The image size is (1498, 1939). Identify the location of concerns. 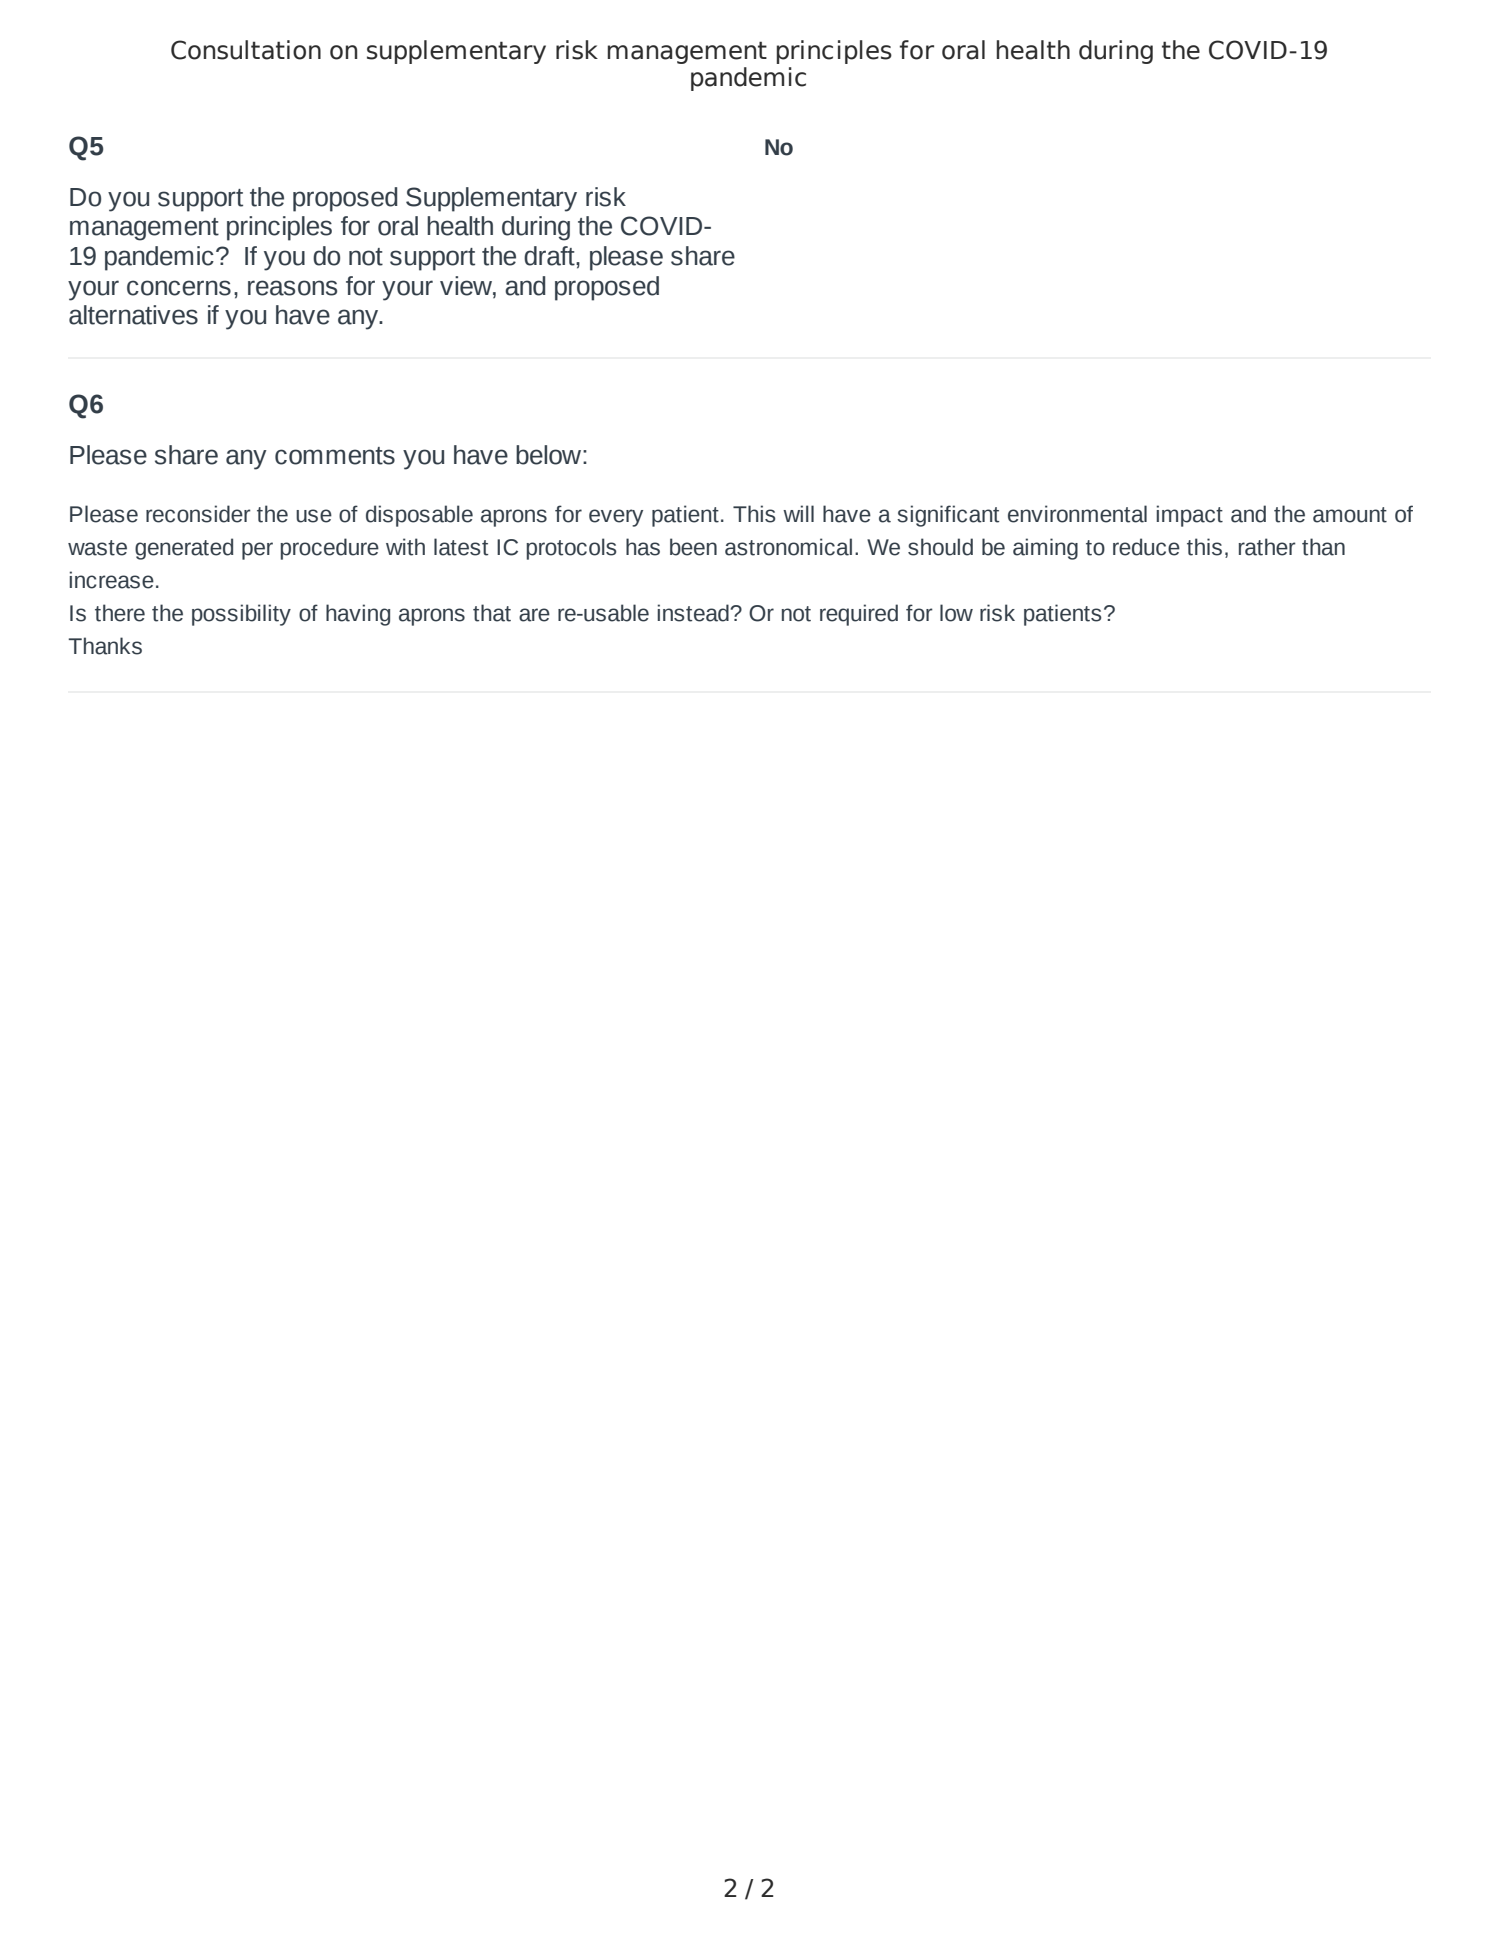
(179, 288).
